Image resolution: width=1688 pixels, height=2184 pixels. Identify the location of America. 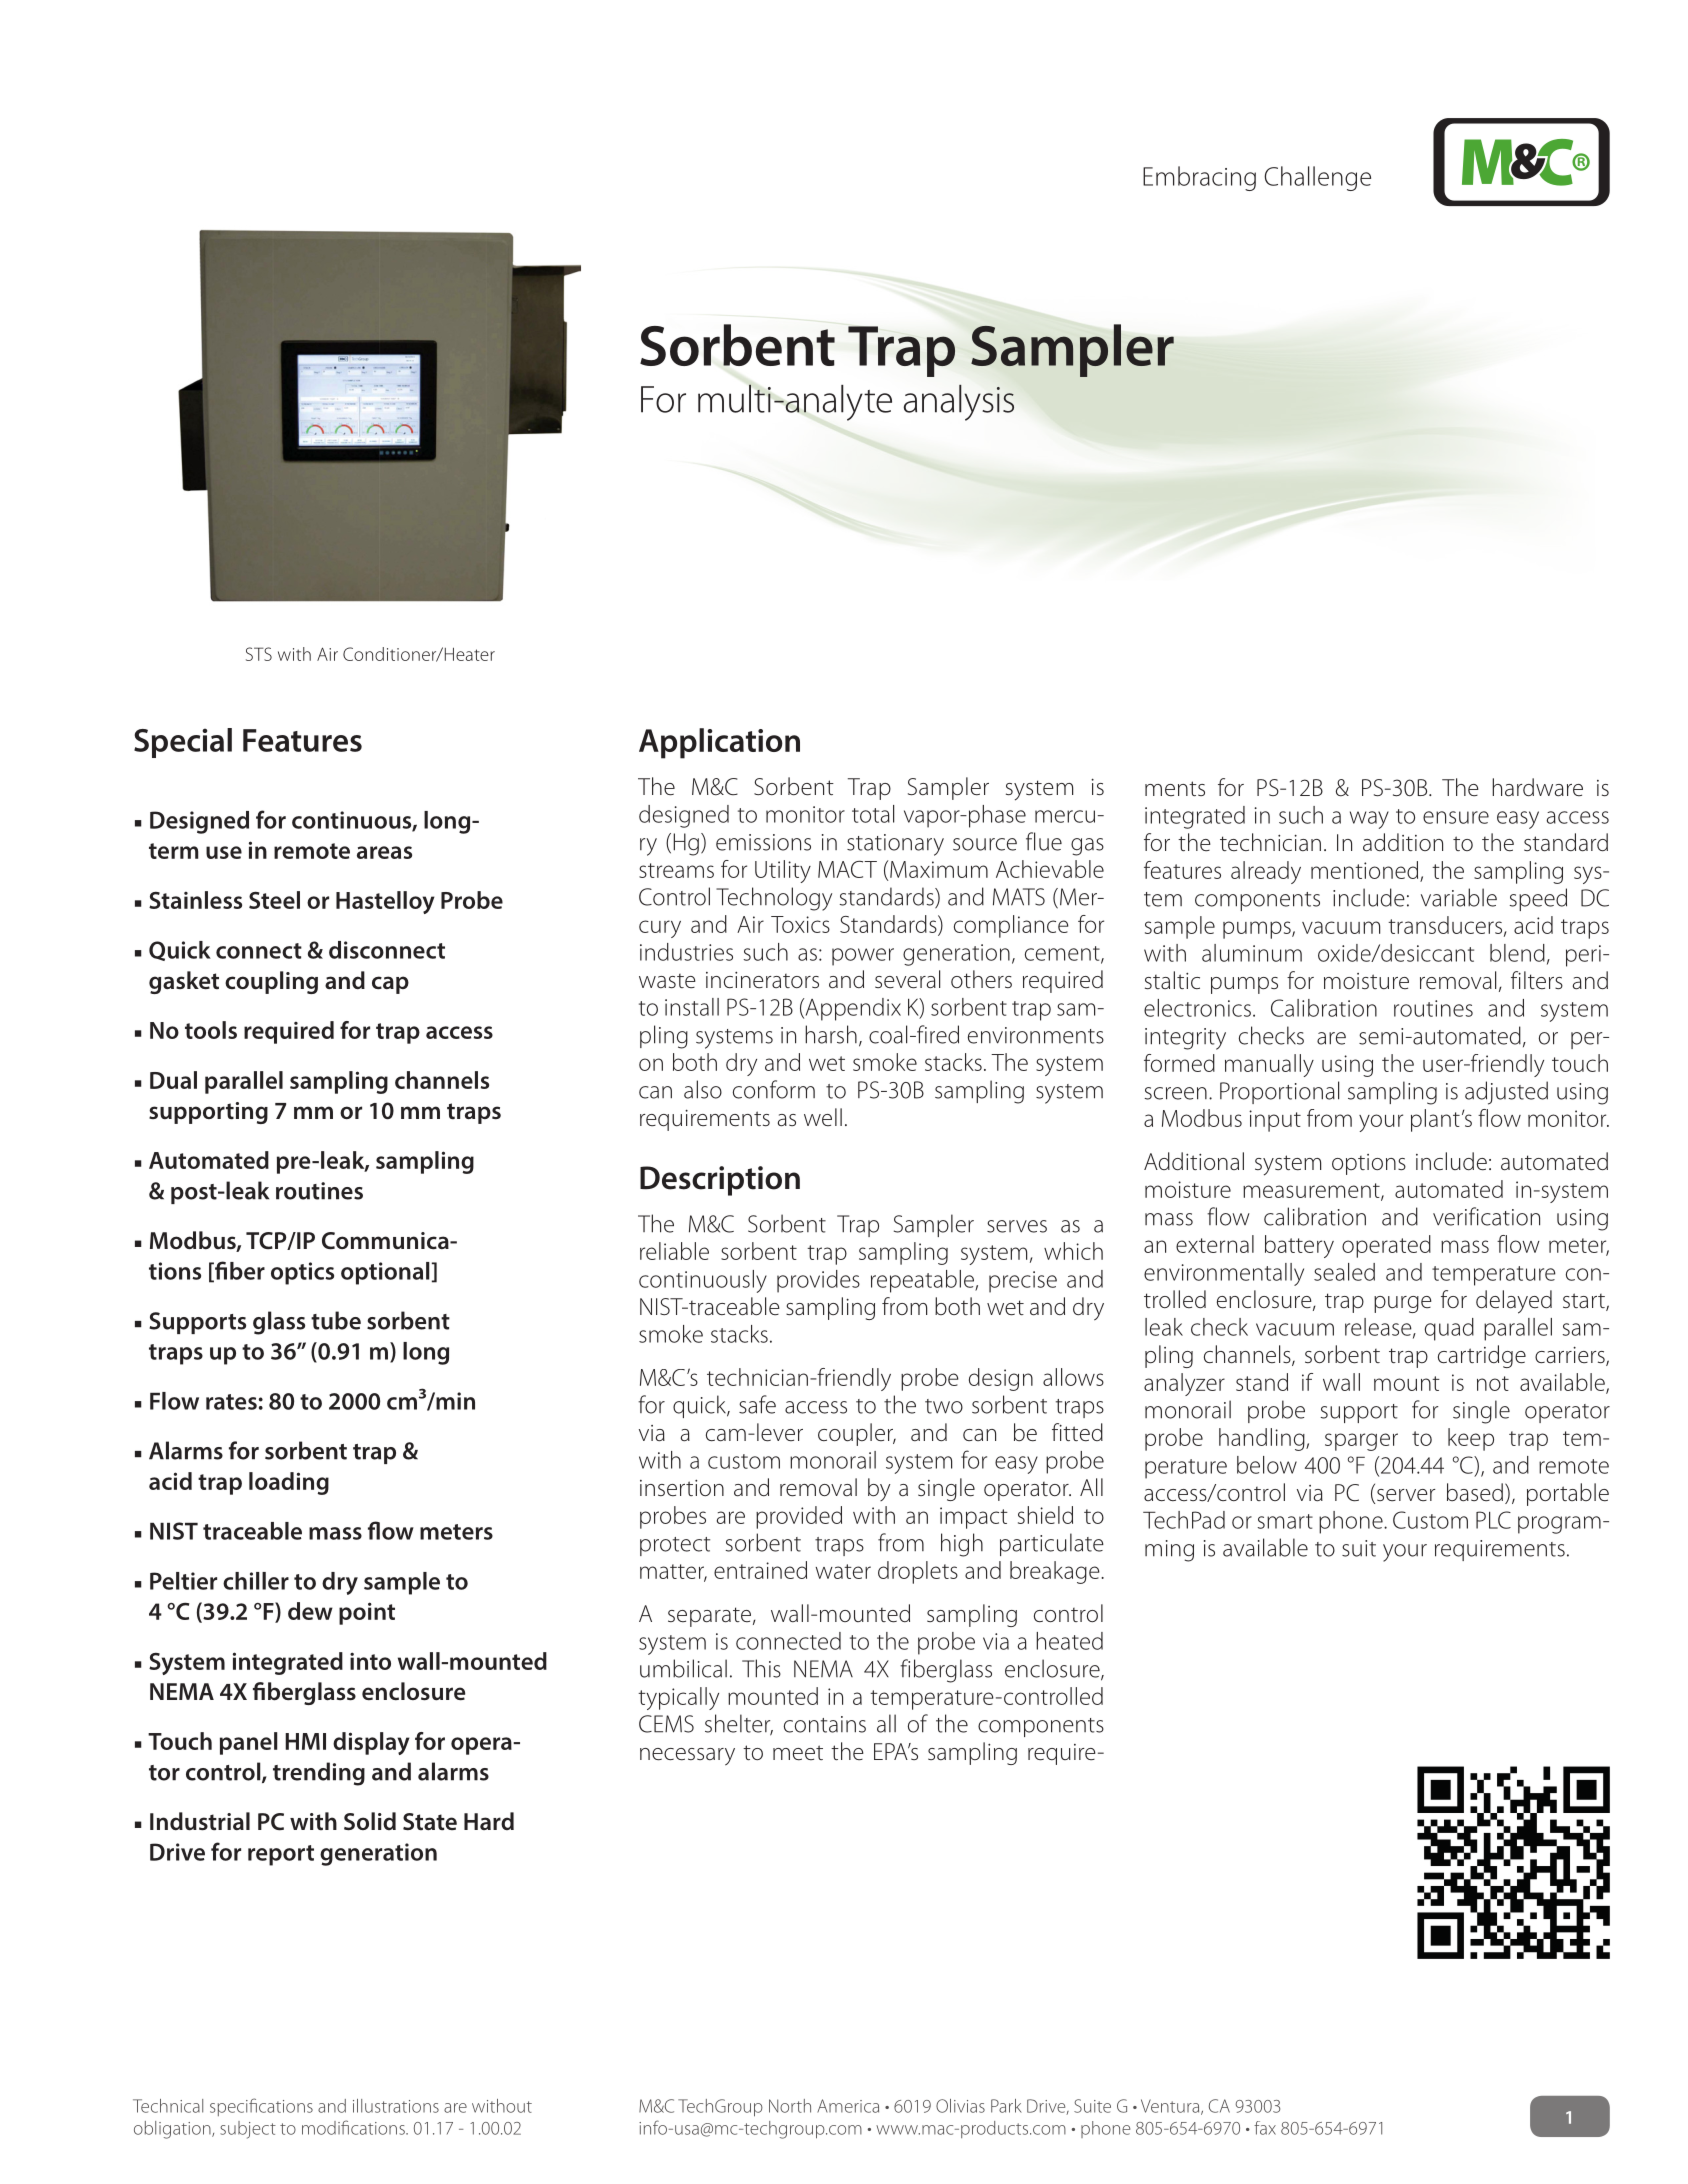
(848, 2106).
